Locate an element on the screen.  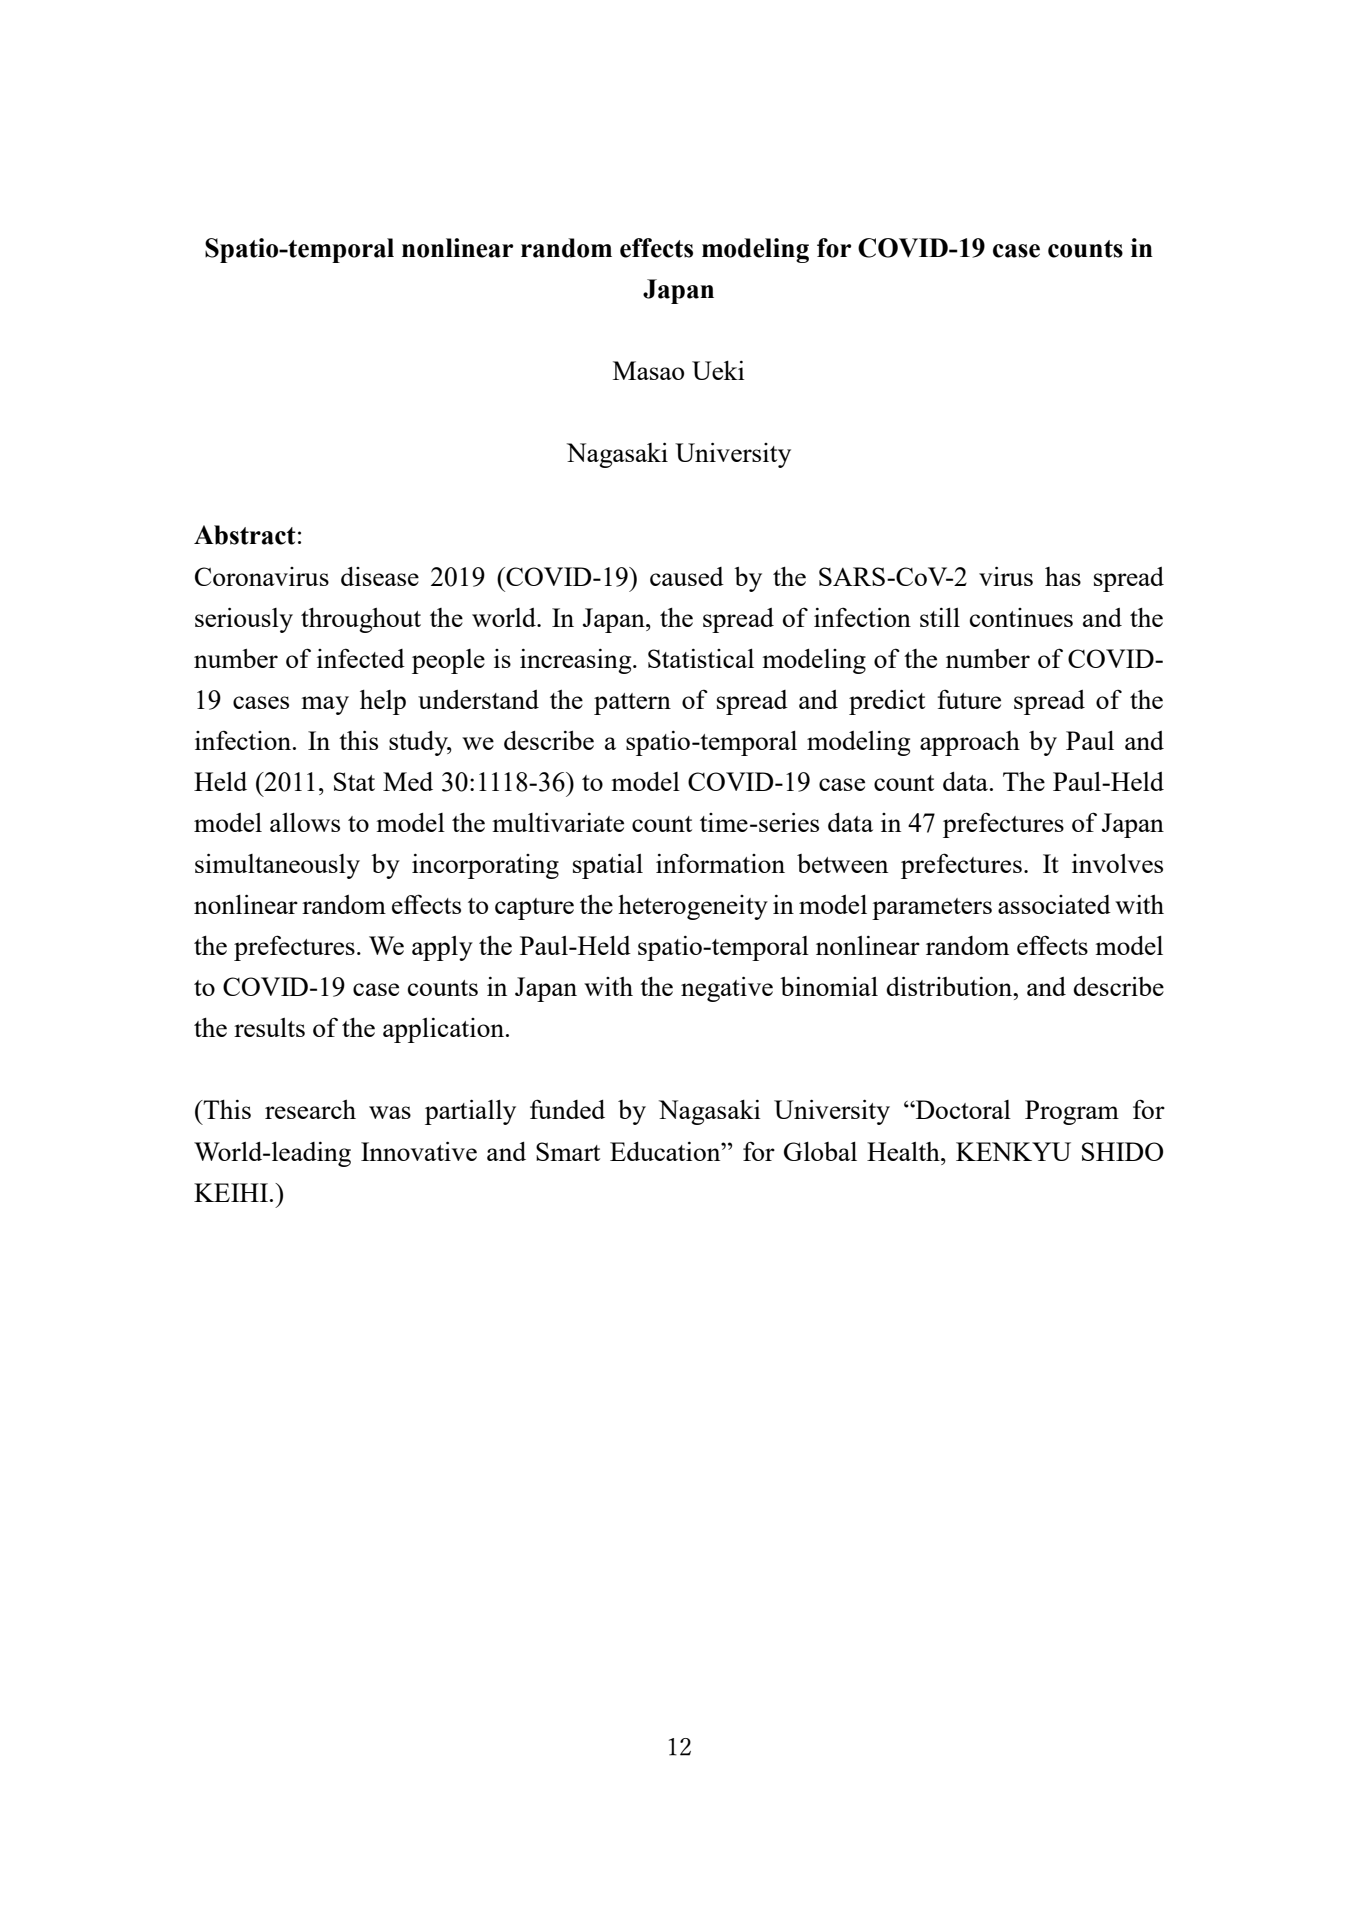
Abstract is located at coordinates (245, 535).
